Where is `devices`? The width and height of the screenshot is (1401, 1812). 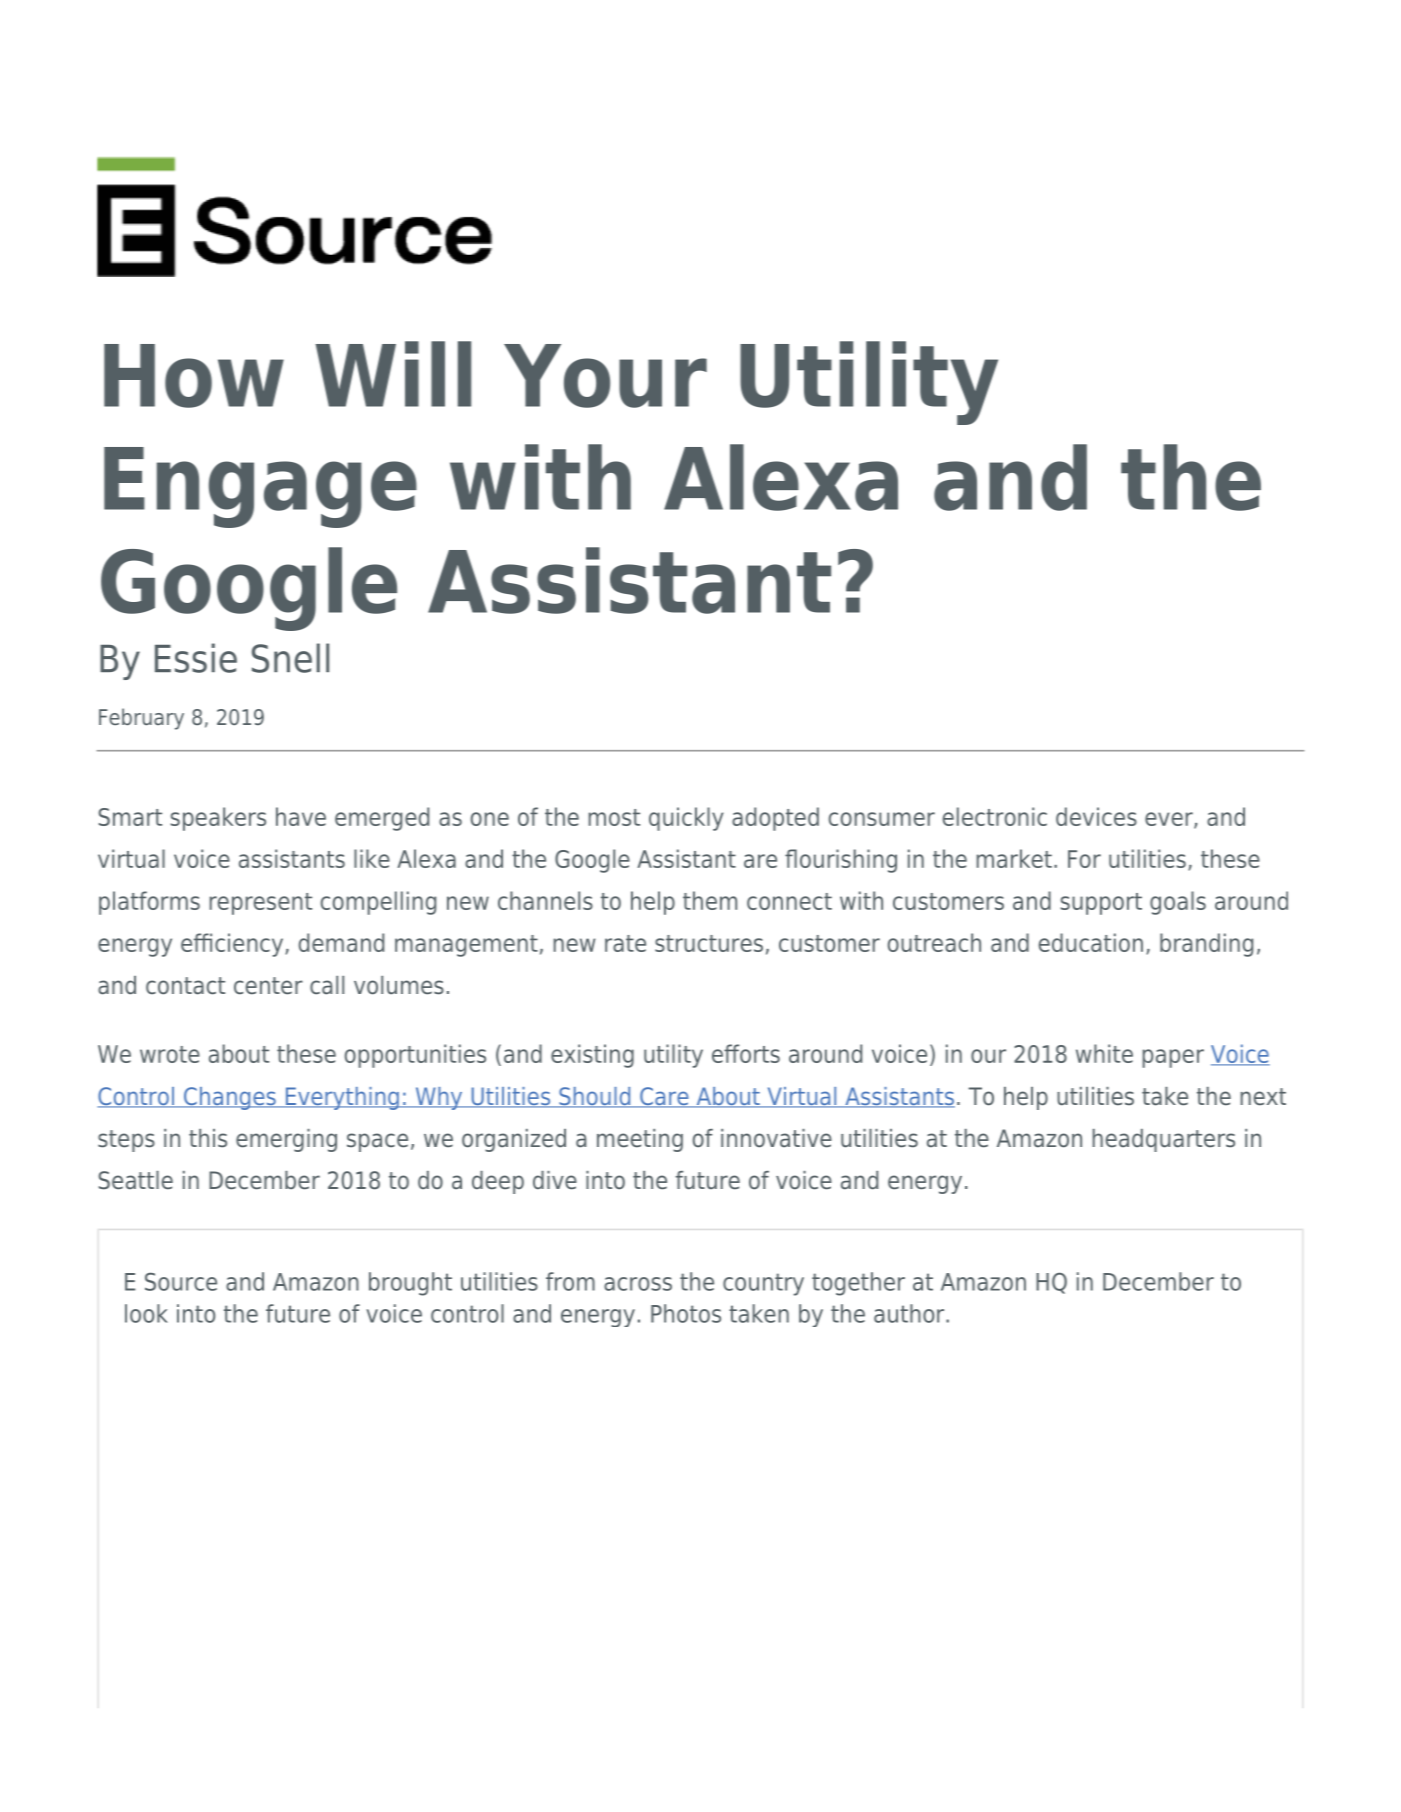
devices is located at coordinates (1096, 816).
